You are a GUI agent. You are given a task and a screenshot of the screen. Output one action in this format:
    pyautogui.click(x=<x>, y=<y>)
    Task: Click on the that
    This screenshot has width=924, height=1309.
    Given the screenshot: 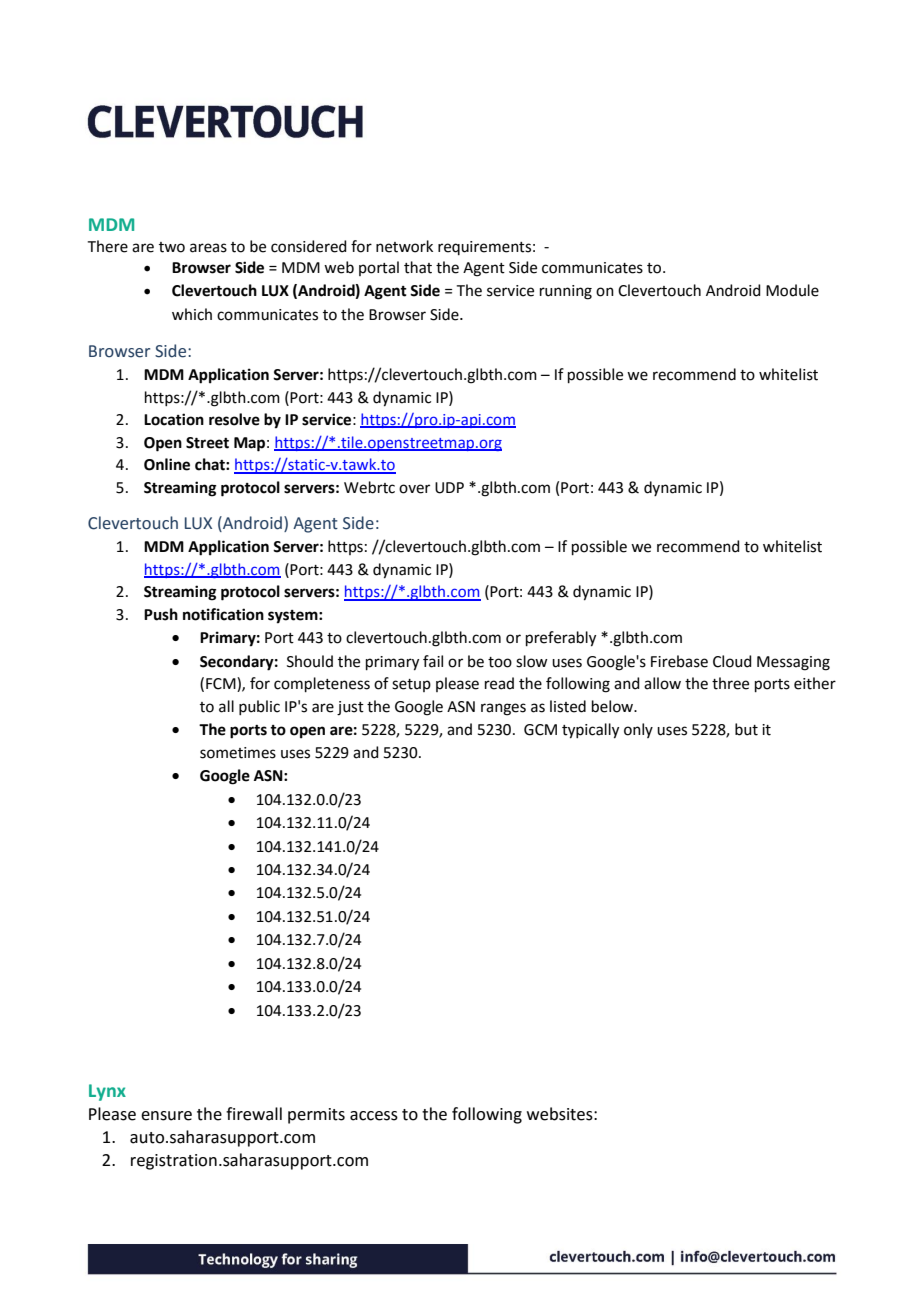 What is the action you would take?
    pyautogui.click(x=418, y=267)
